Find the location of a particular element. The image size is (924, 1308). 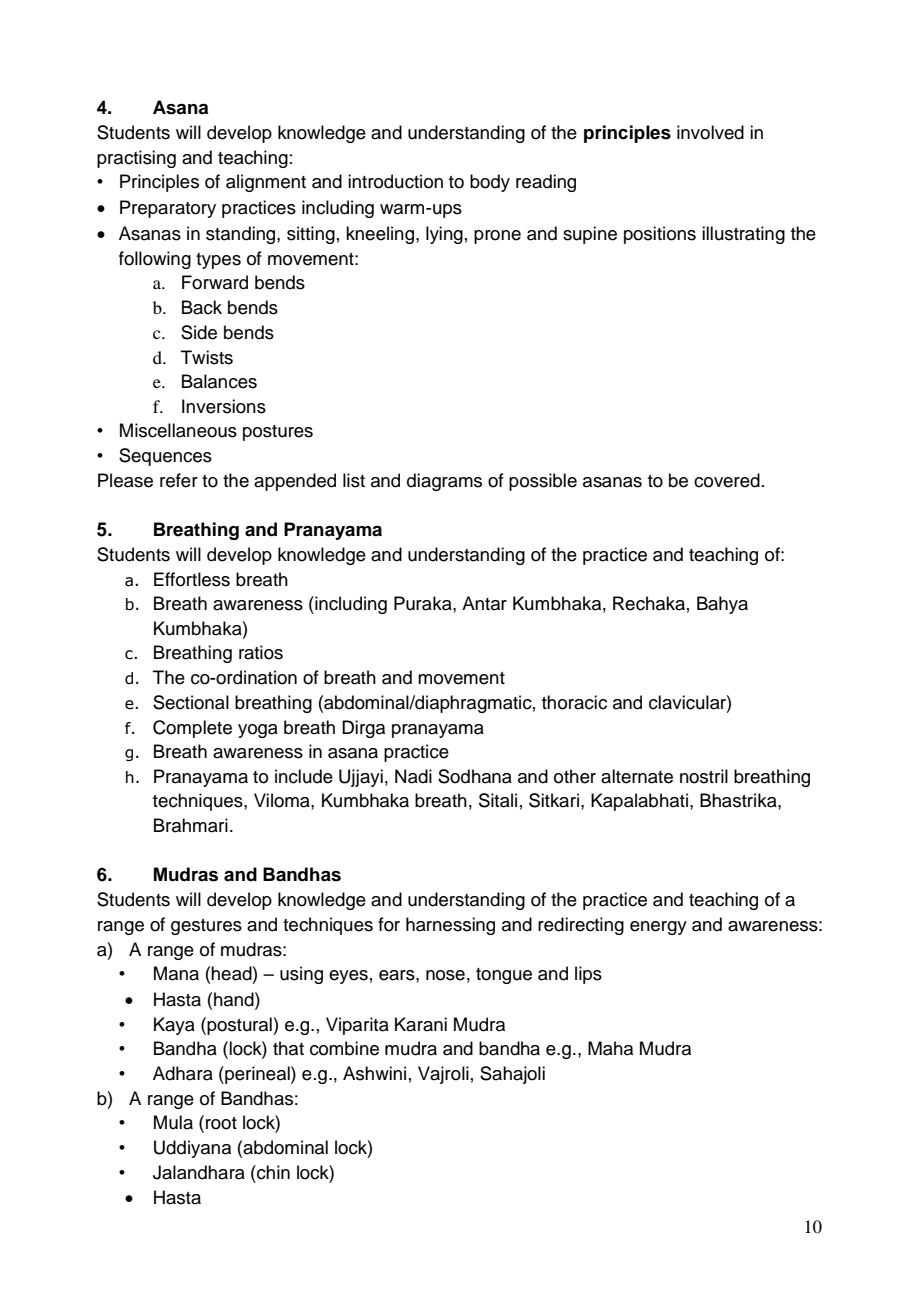

thoracic is located at coordinates (574, 702).
